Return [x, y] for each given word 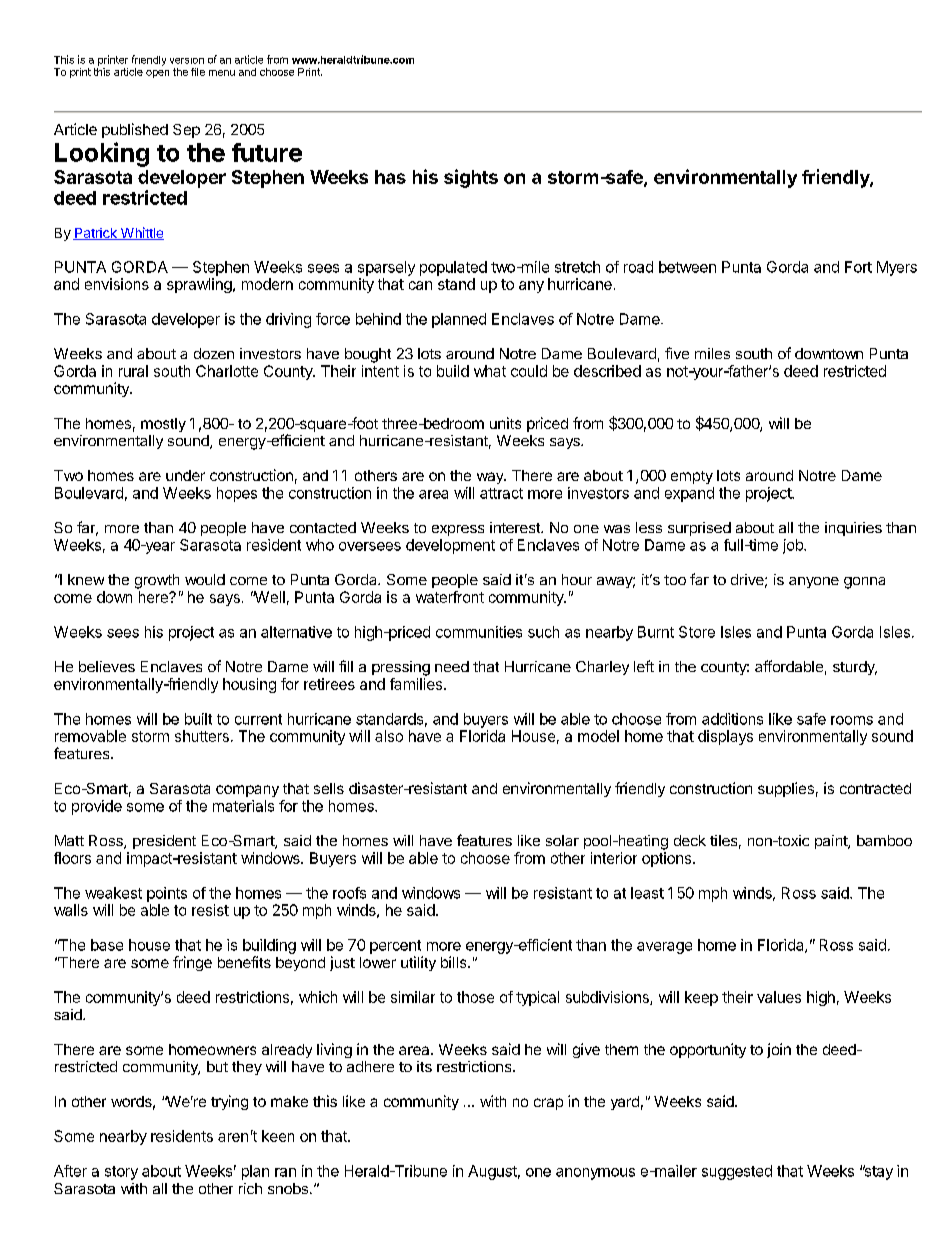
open [157, 74]
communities [479, 632]
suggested [737, 1172]
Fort [858, 267]
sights [471, 178]
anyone [814, 582]
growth [157, 581]
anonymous [595, 1174]
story [121, 1173]
